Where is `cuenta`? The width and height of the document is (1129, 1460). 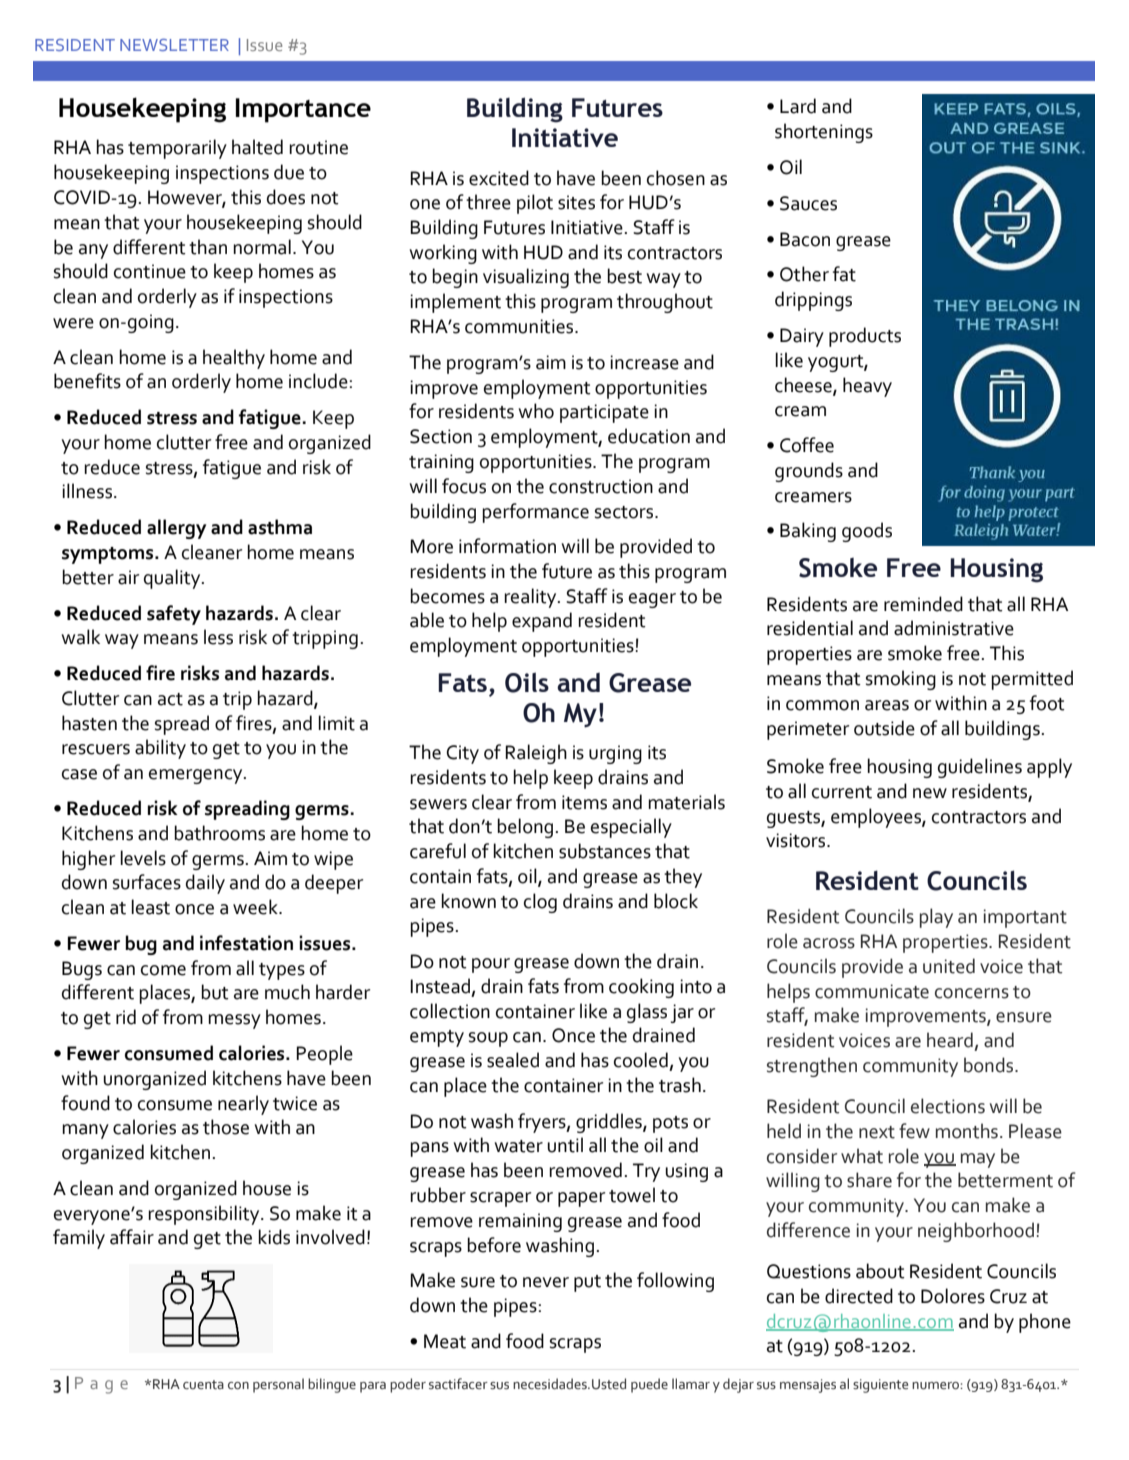
cuenta is located at coordinates (203, 1385).
